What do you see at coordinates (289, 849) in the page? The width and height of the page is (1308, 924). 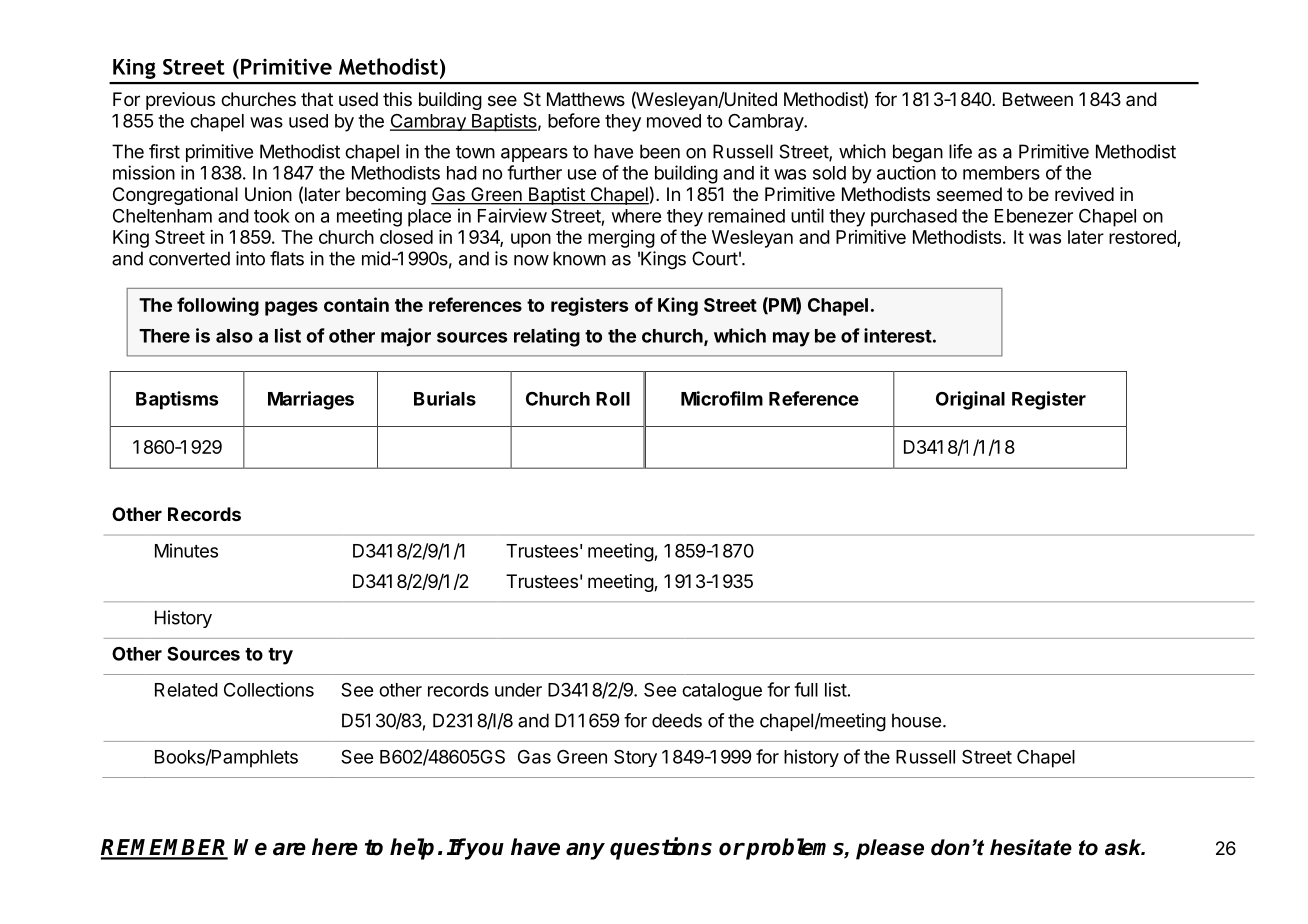 I see `are` at bounding box center [289, 849].
